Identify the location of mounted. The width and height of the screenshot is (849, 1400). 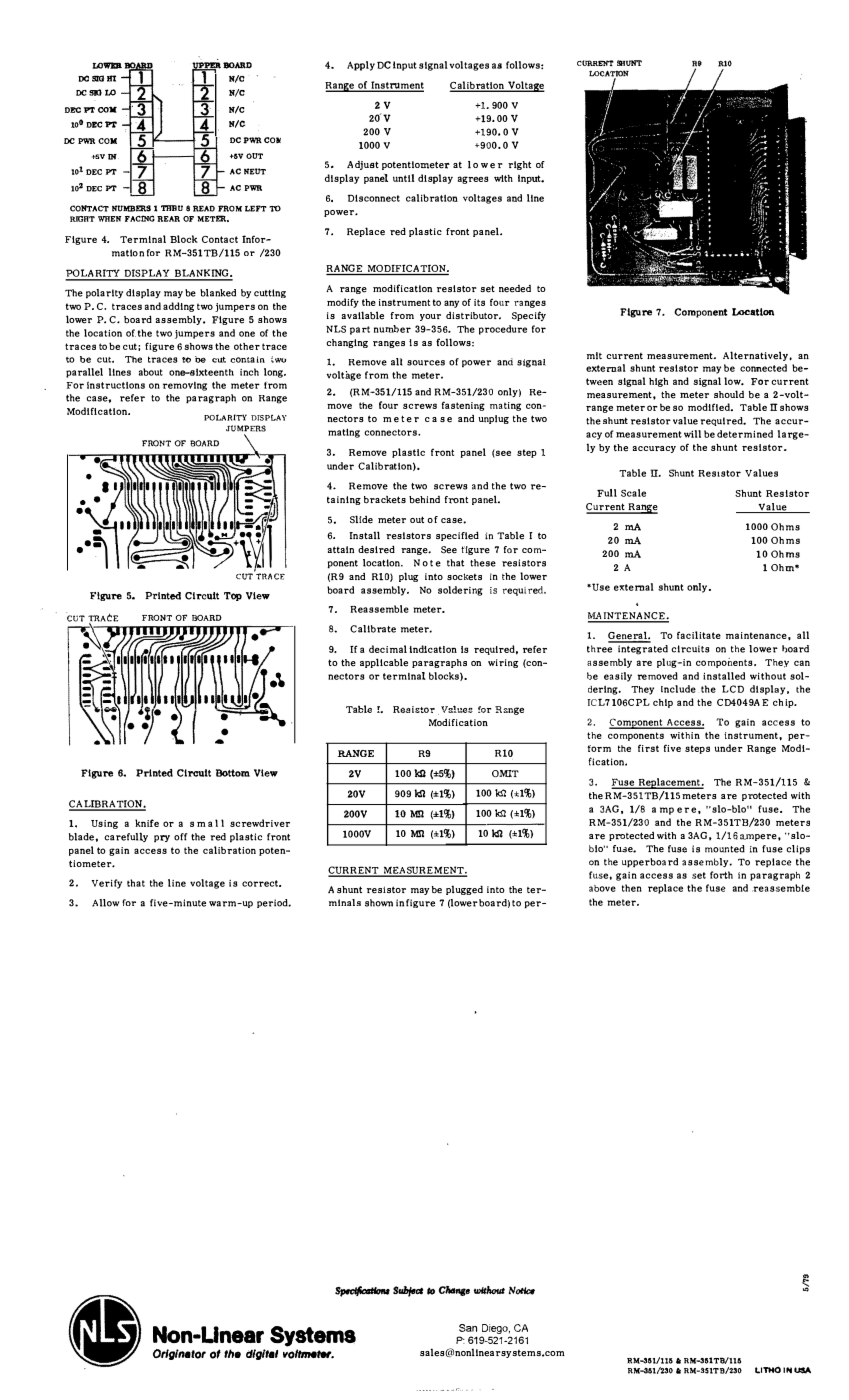
(725, 849).
